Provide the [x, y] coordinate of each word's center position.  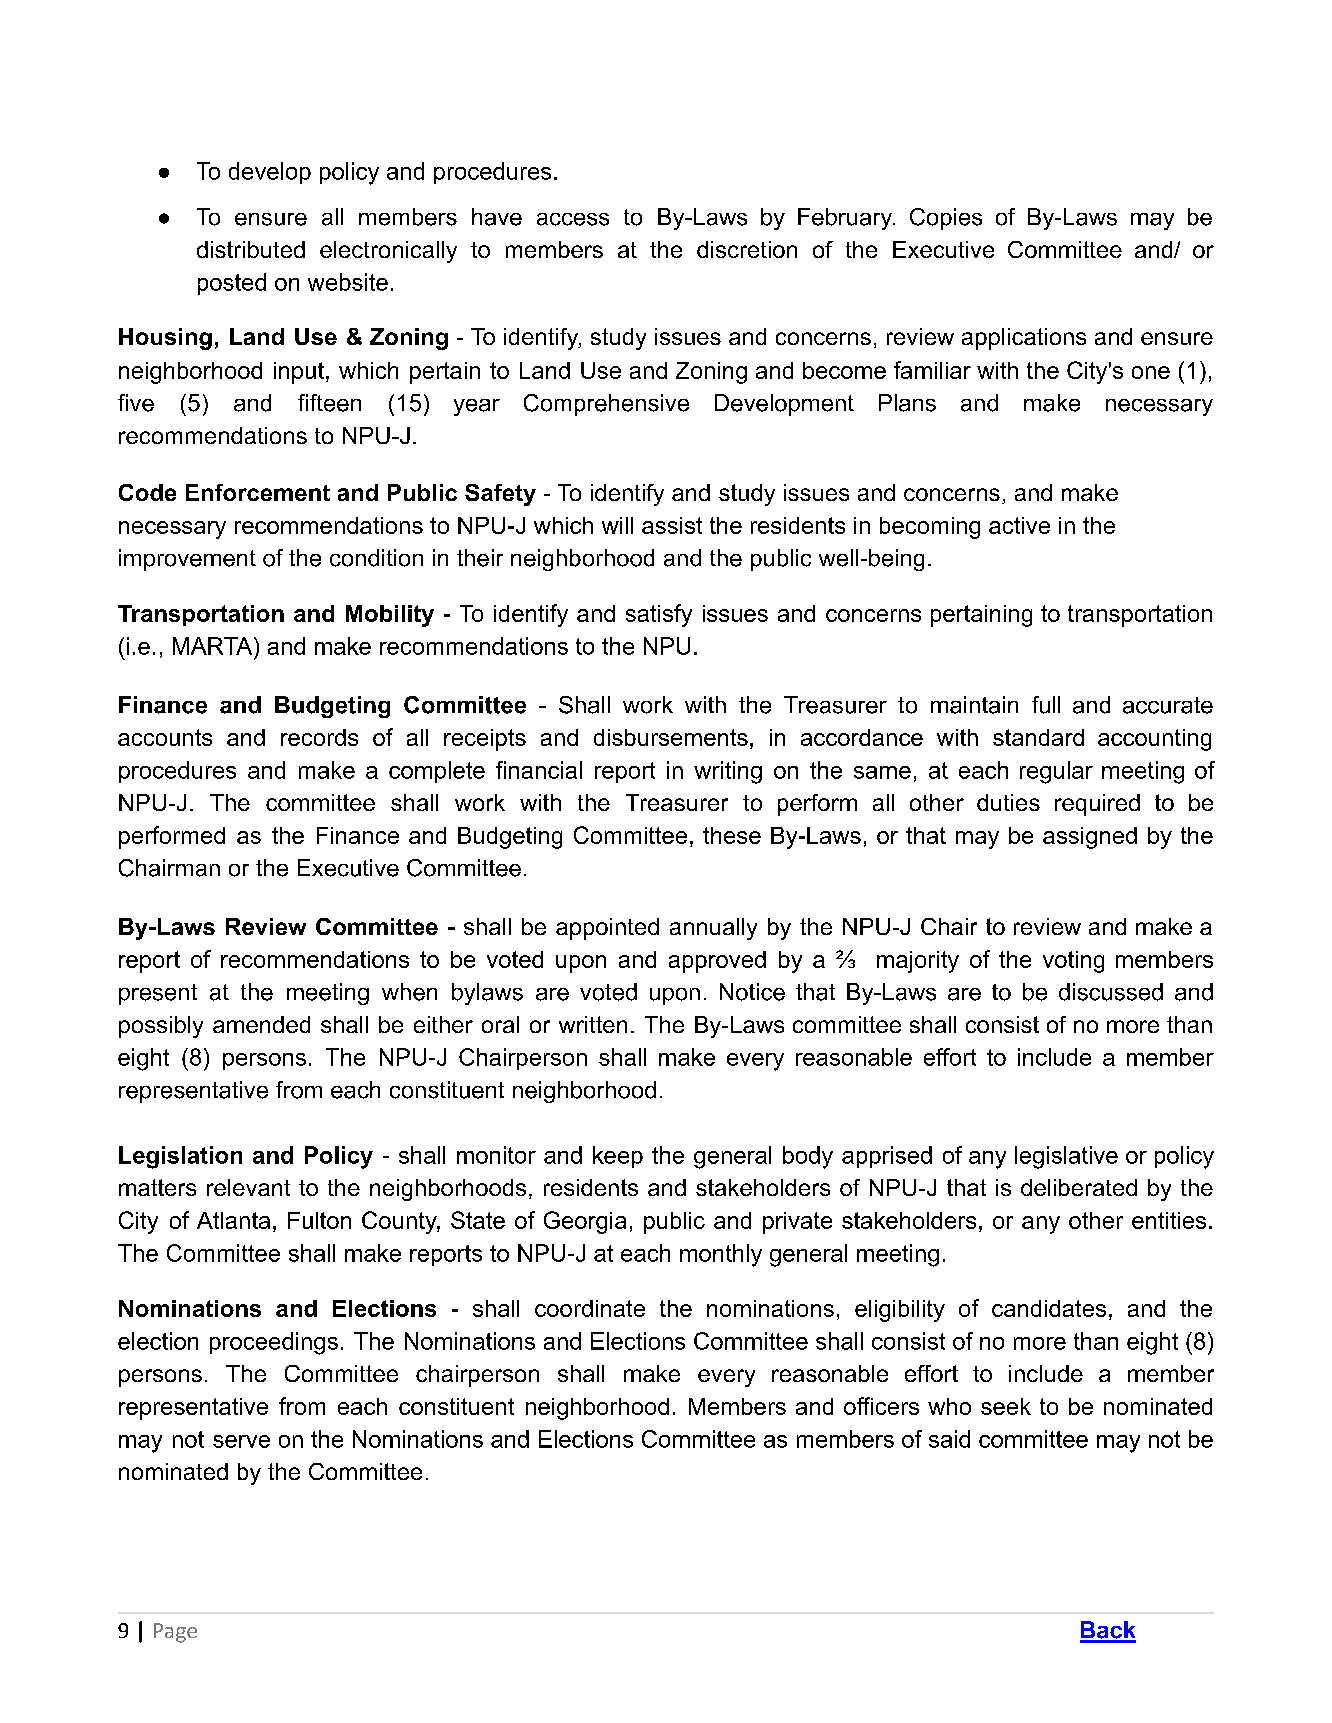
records [319, 737]
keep [618, 1157]
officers [881, 1406]
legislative [1066, 1157]
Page [175, 1633]
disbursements [671, 737]
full [1046, 705]
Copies [946, 219]
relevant [248, 1187]
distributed [251, 249]
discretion [747, 249]
